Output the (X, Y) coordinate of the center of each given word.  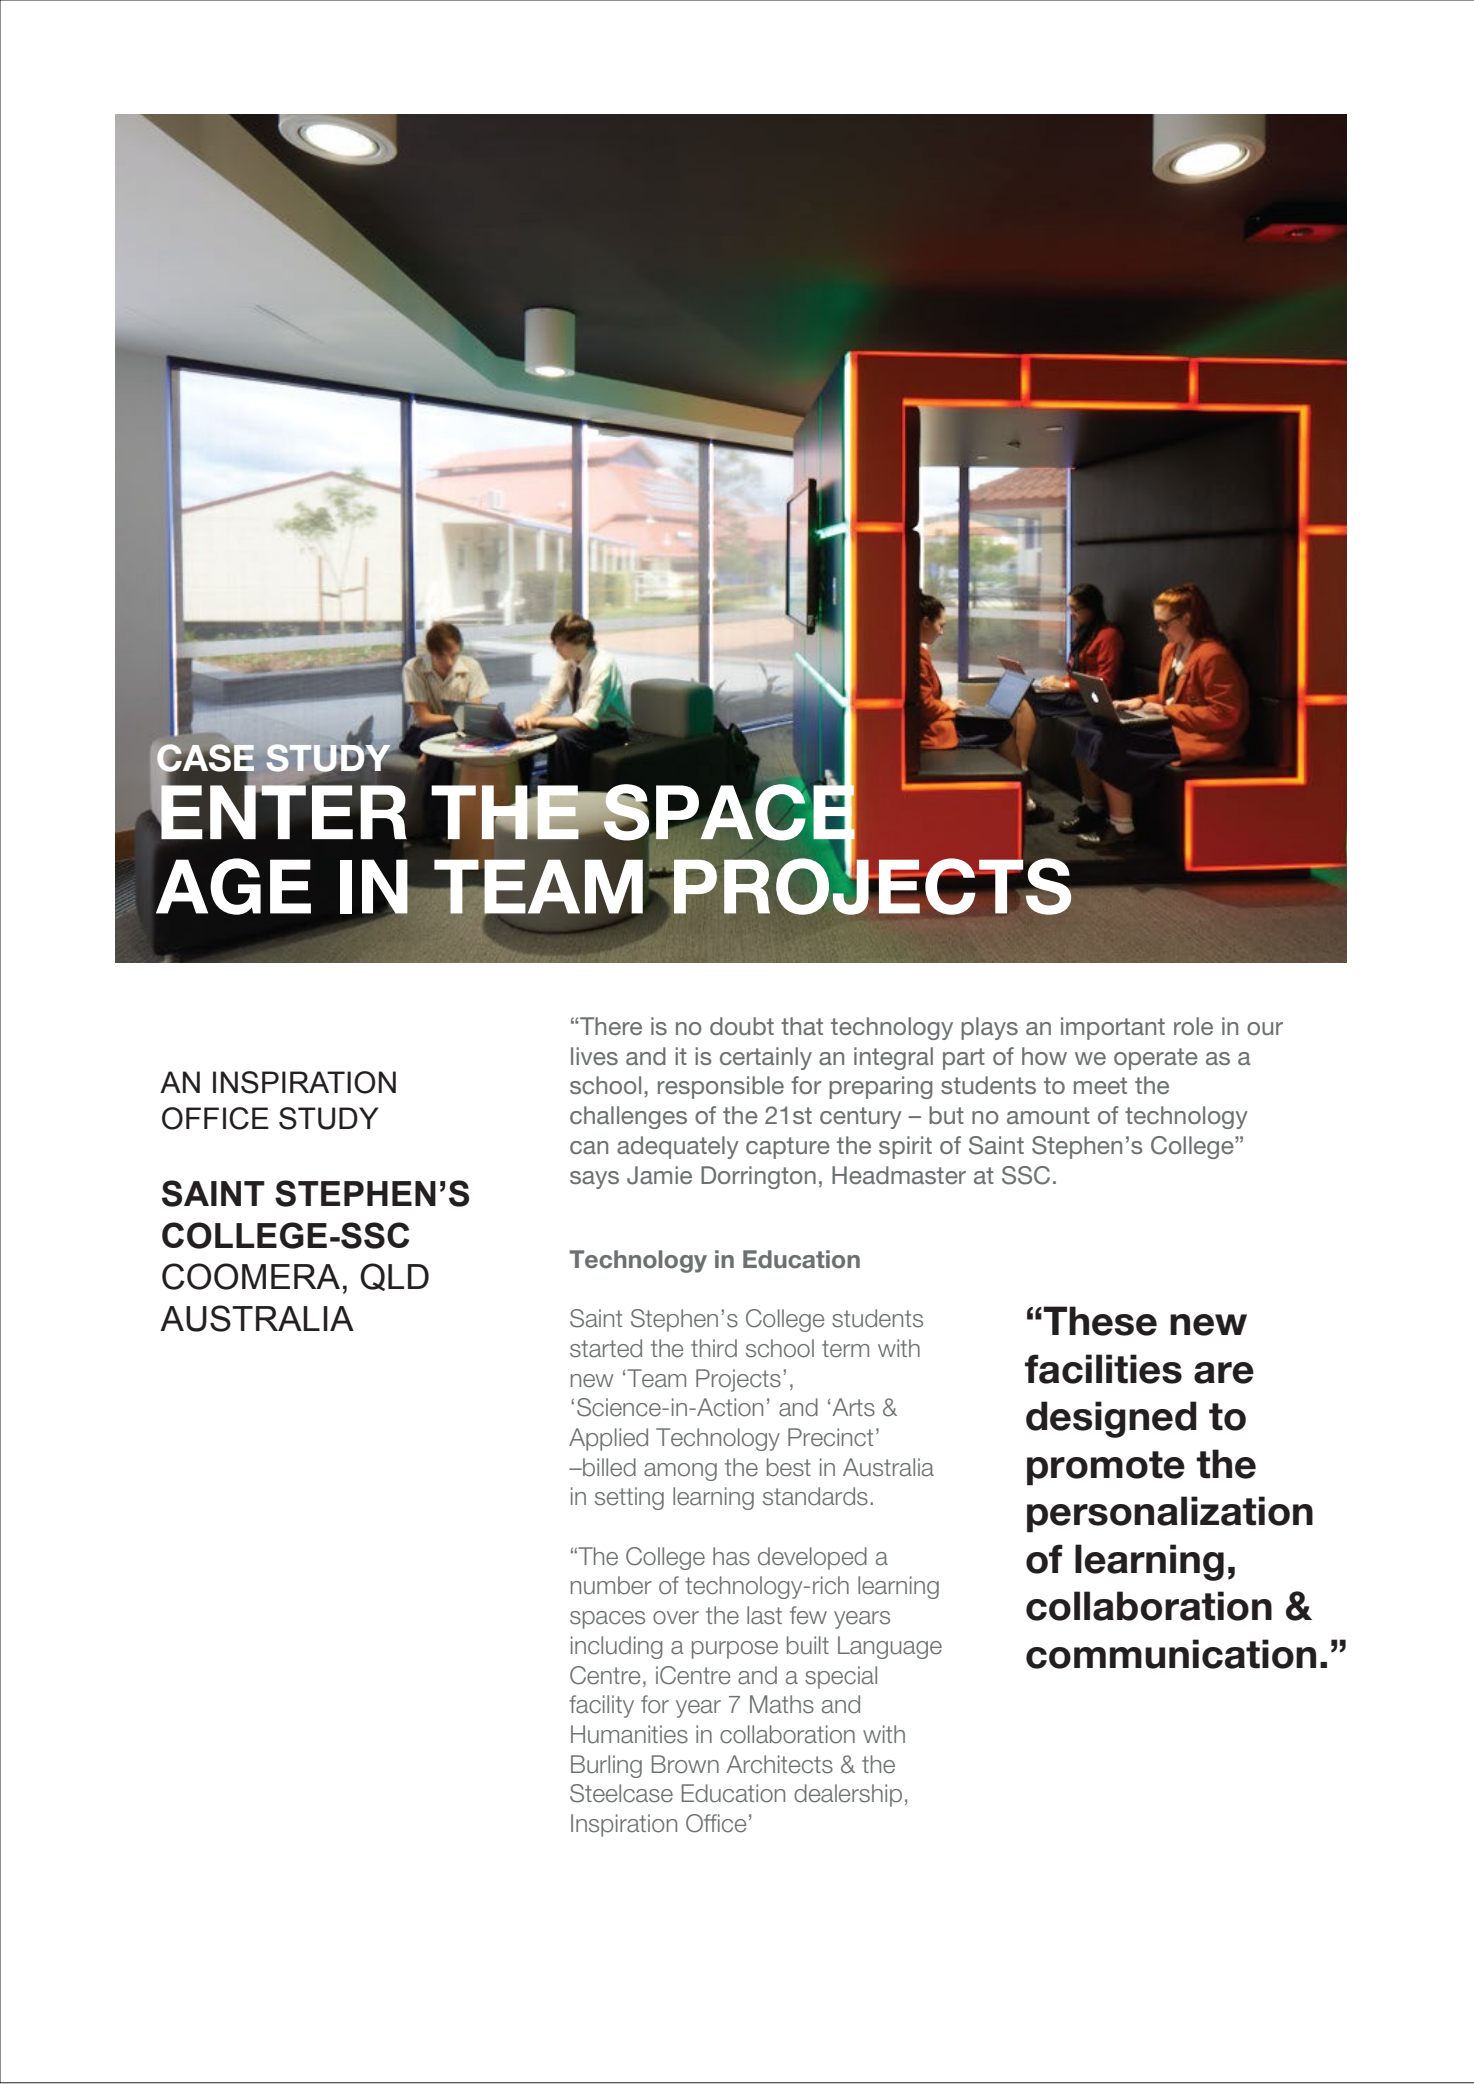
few (808, 1615)
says (594, 1180)
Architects (779, 1764)
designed (1111, 1419)
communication (1171, 1654)
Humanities (629, 1734)
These (1100, 1321)
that (802, 1026)
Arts (853, 1407)
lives (594, 1056)
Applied (608, 1439)
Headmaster (899, 1175)
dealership (848, 1795)
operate (1156, 1059)
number (611, 1585)
